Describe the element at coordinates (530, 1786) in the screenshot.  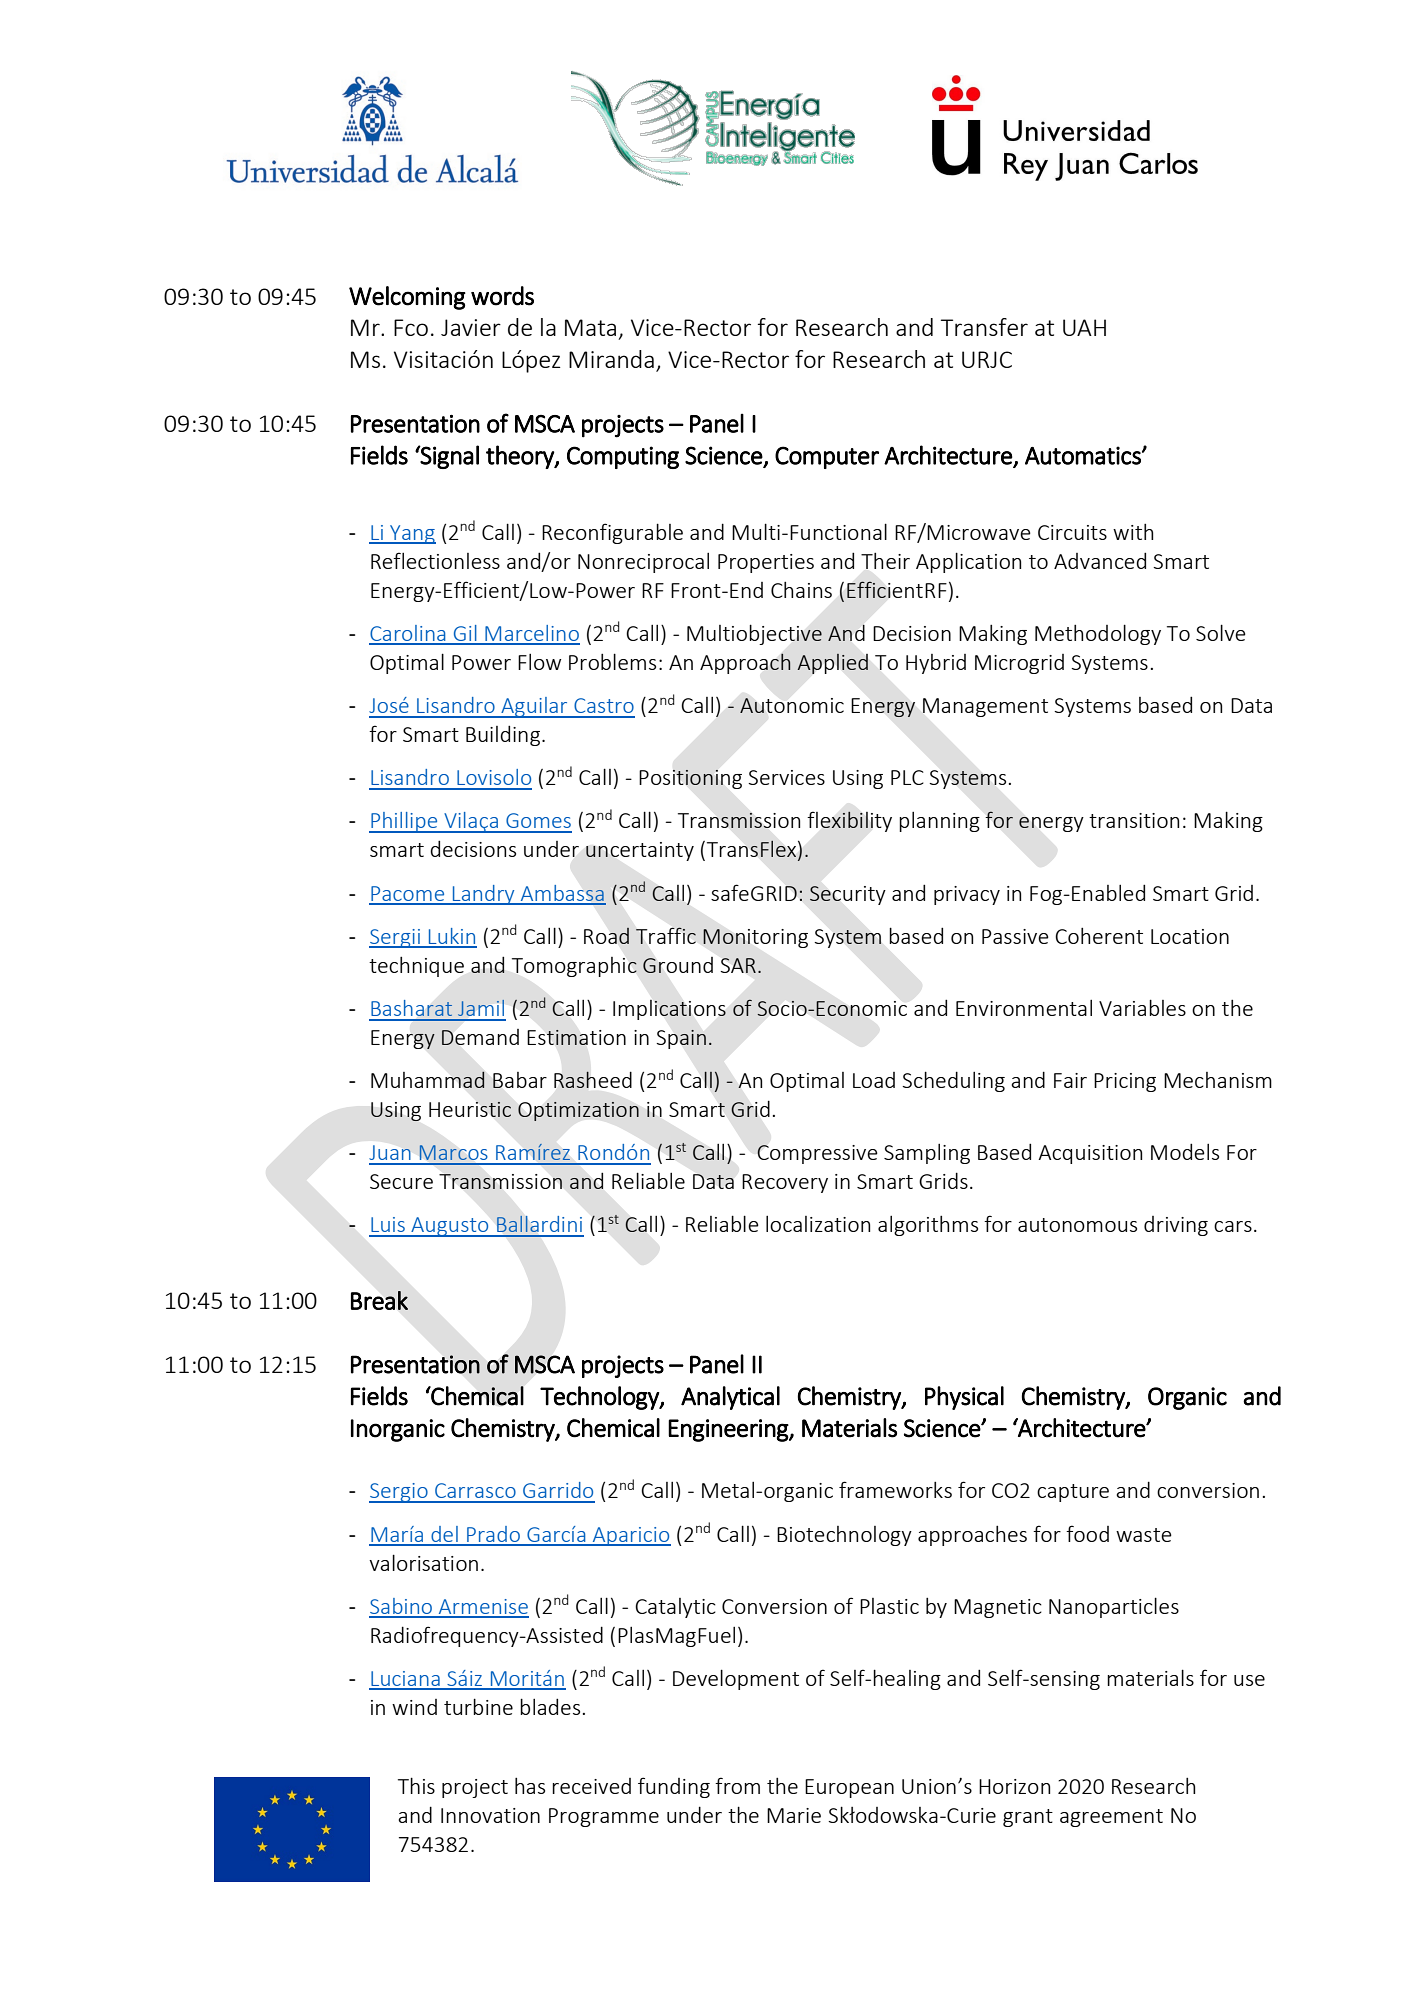
I see `has` at that location.
